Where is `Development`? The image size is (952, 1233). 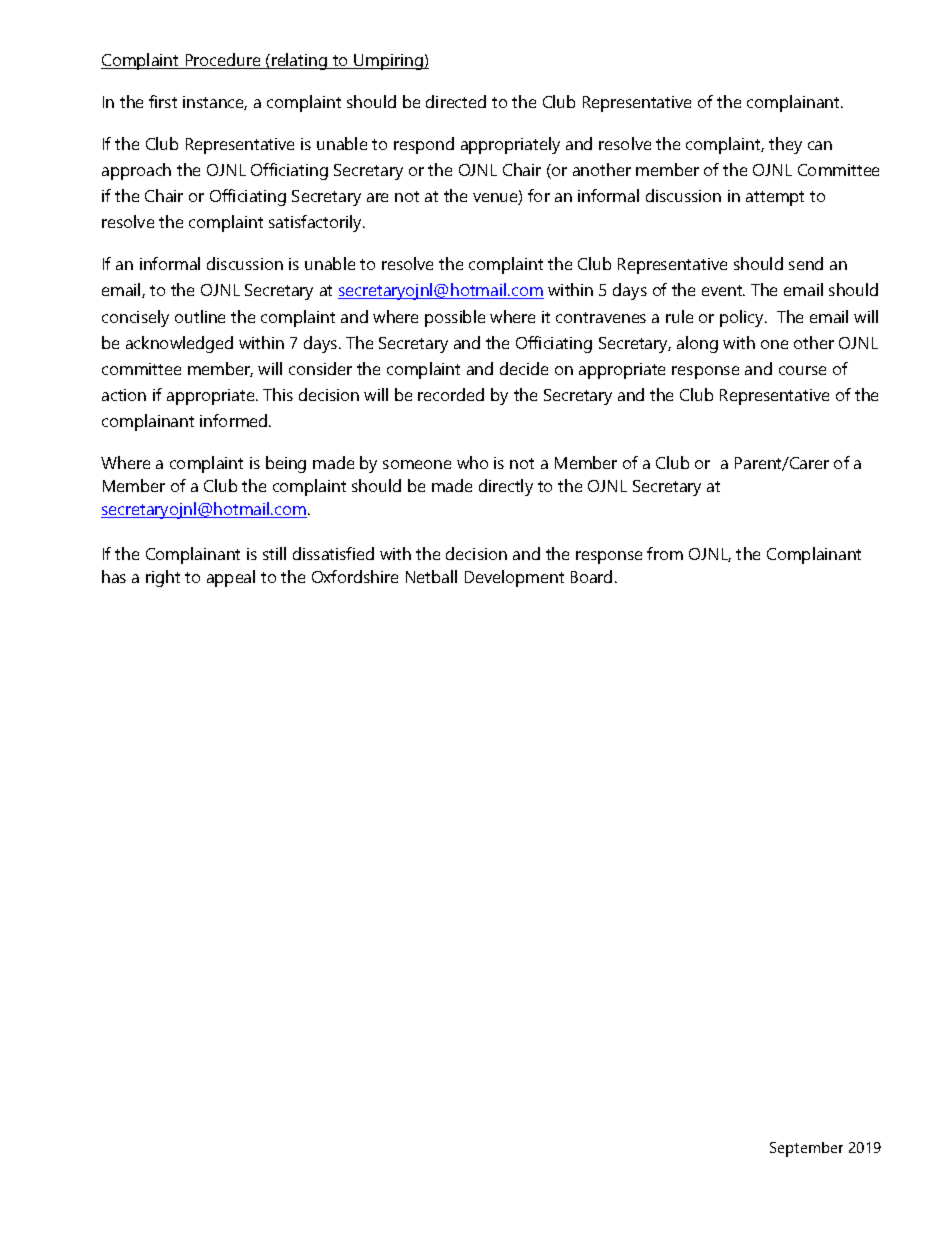 Development is located at coordinates (514, 578).
